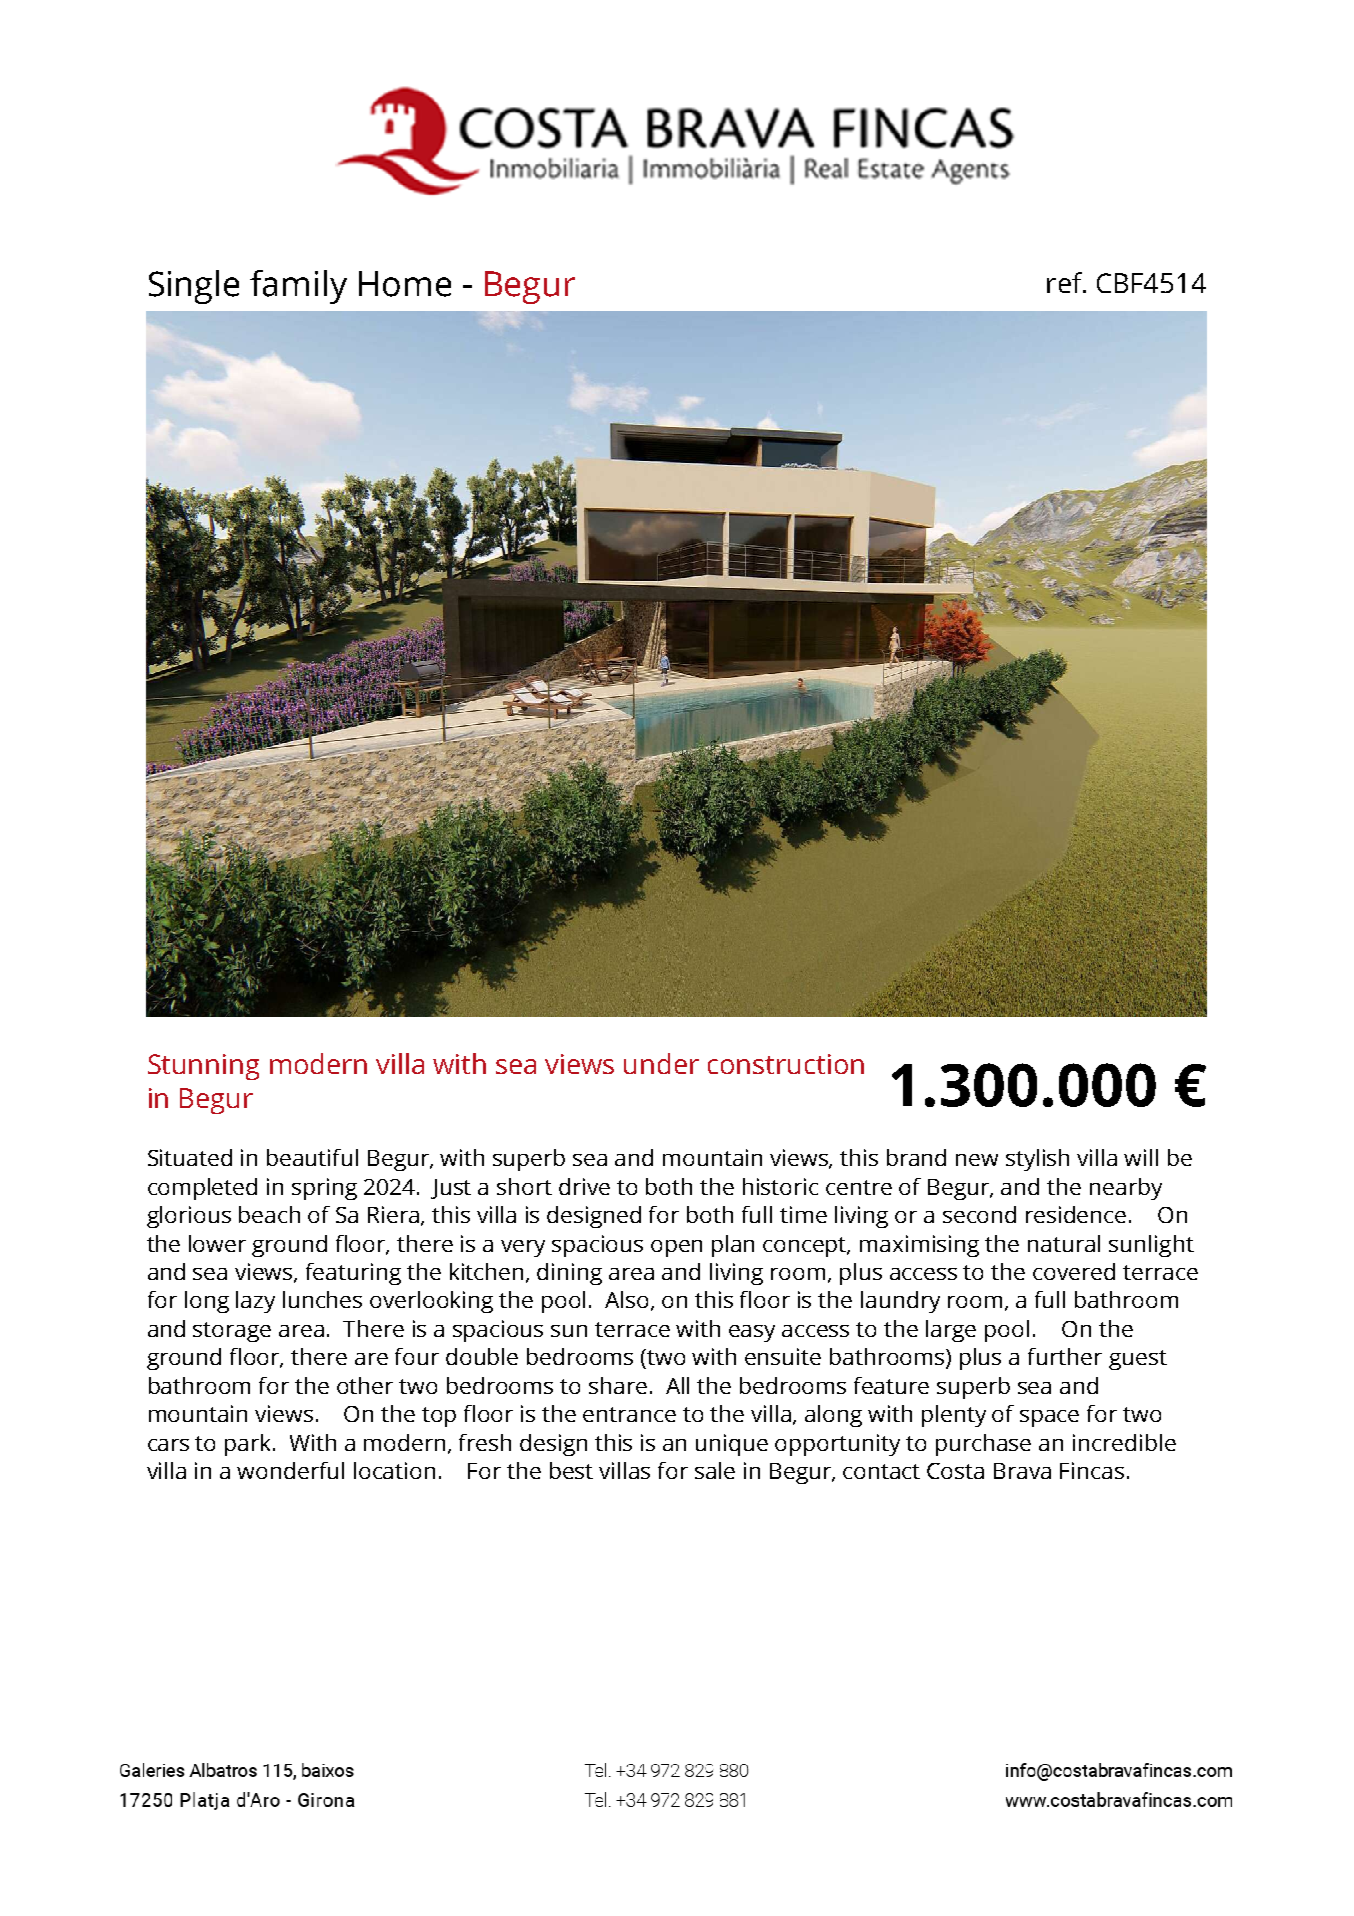  I want to click on Home, so click(405, 284).
